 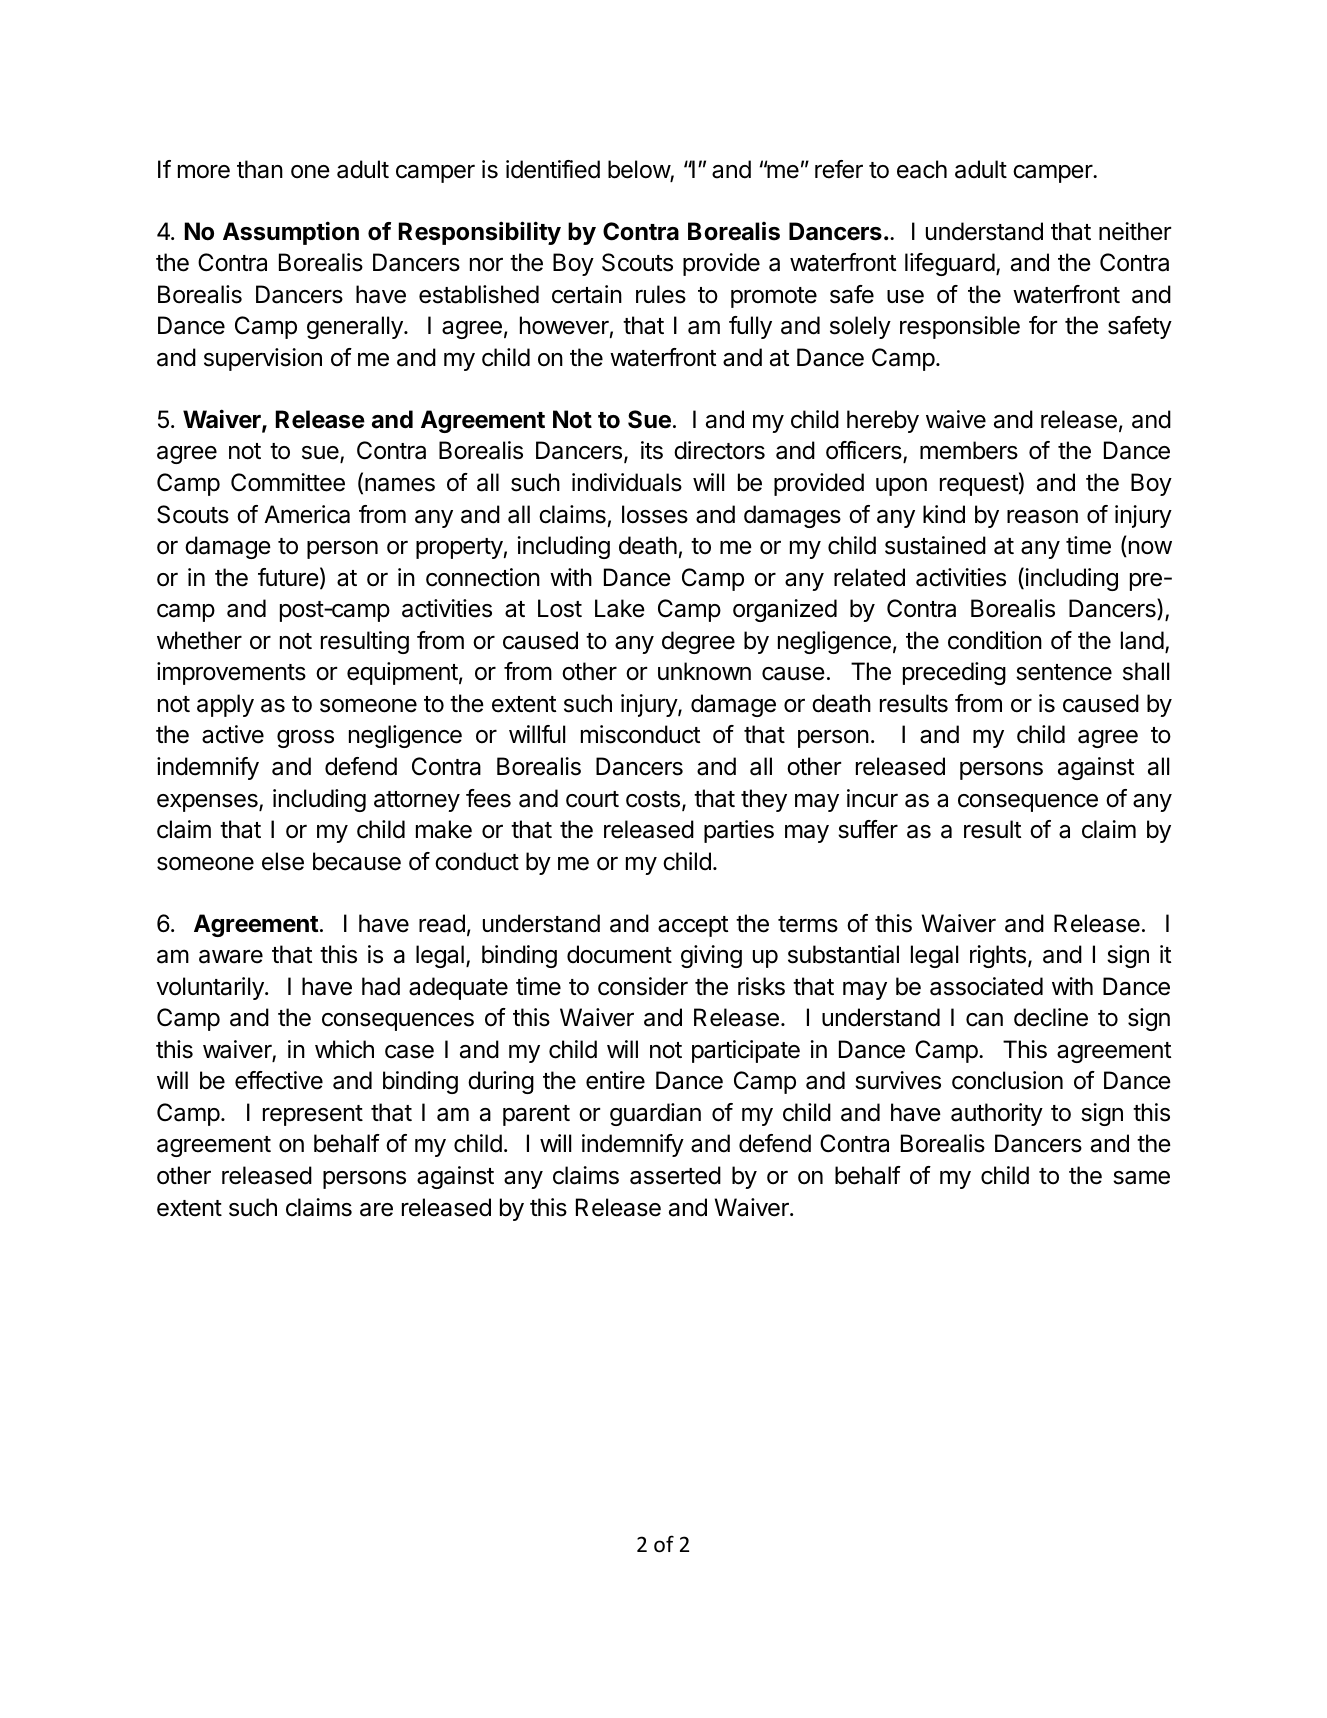 What do you see at coordinates (291, 233) in the page?
I see `Assumption` at bounding box center [291, 233].
